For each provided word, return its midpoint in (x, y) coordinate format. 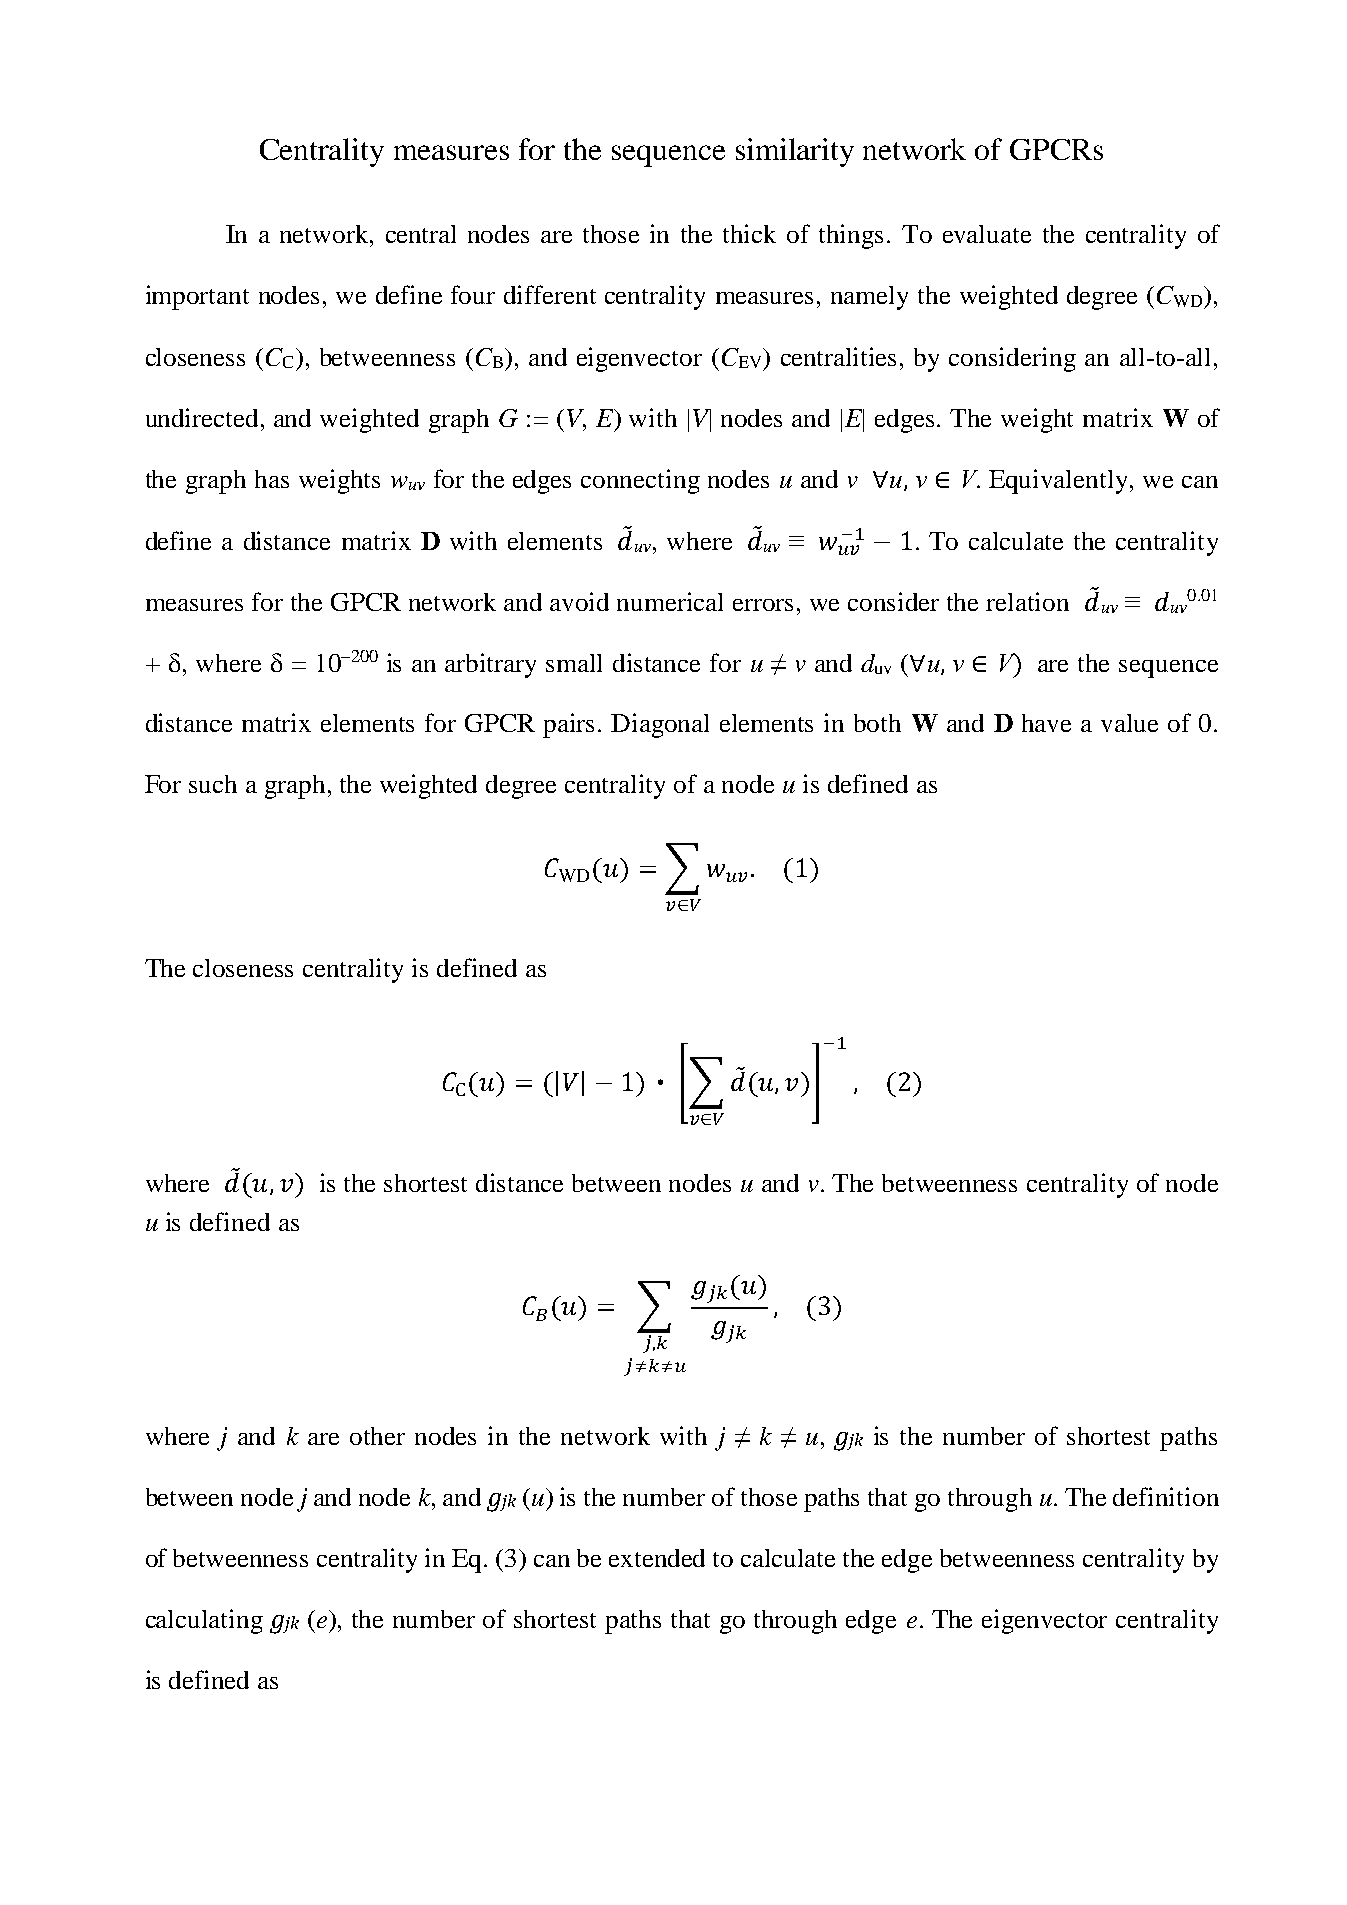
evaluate (987, 234)
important (197, 297)
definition (1166, 1496)
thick (749, 233)
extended (657, 1558)
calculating (204, 1621)
